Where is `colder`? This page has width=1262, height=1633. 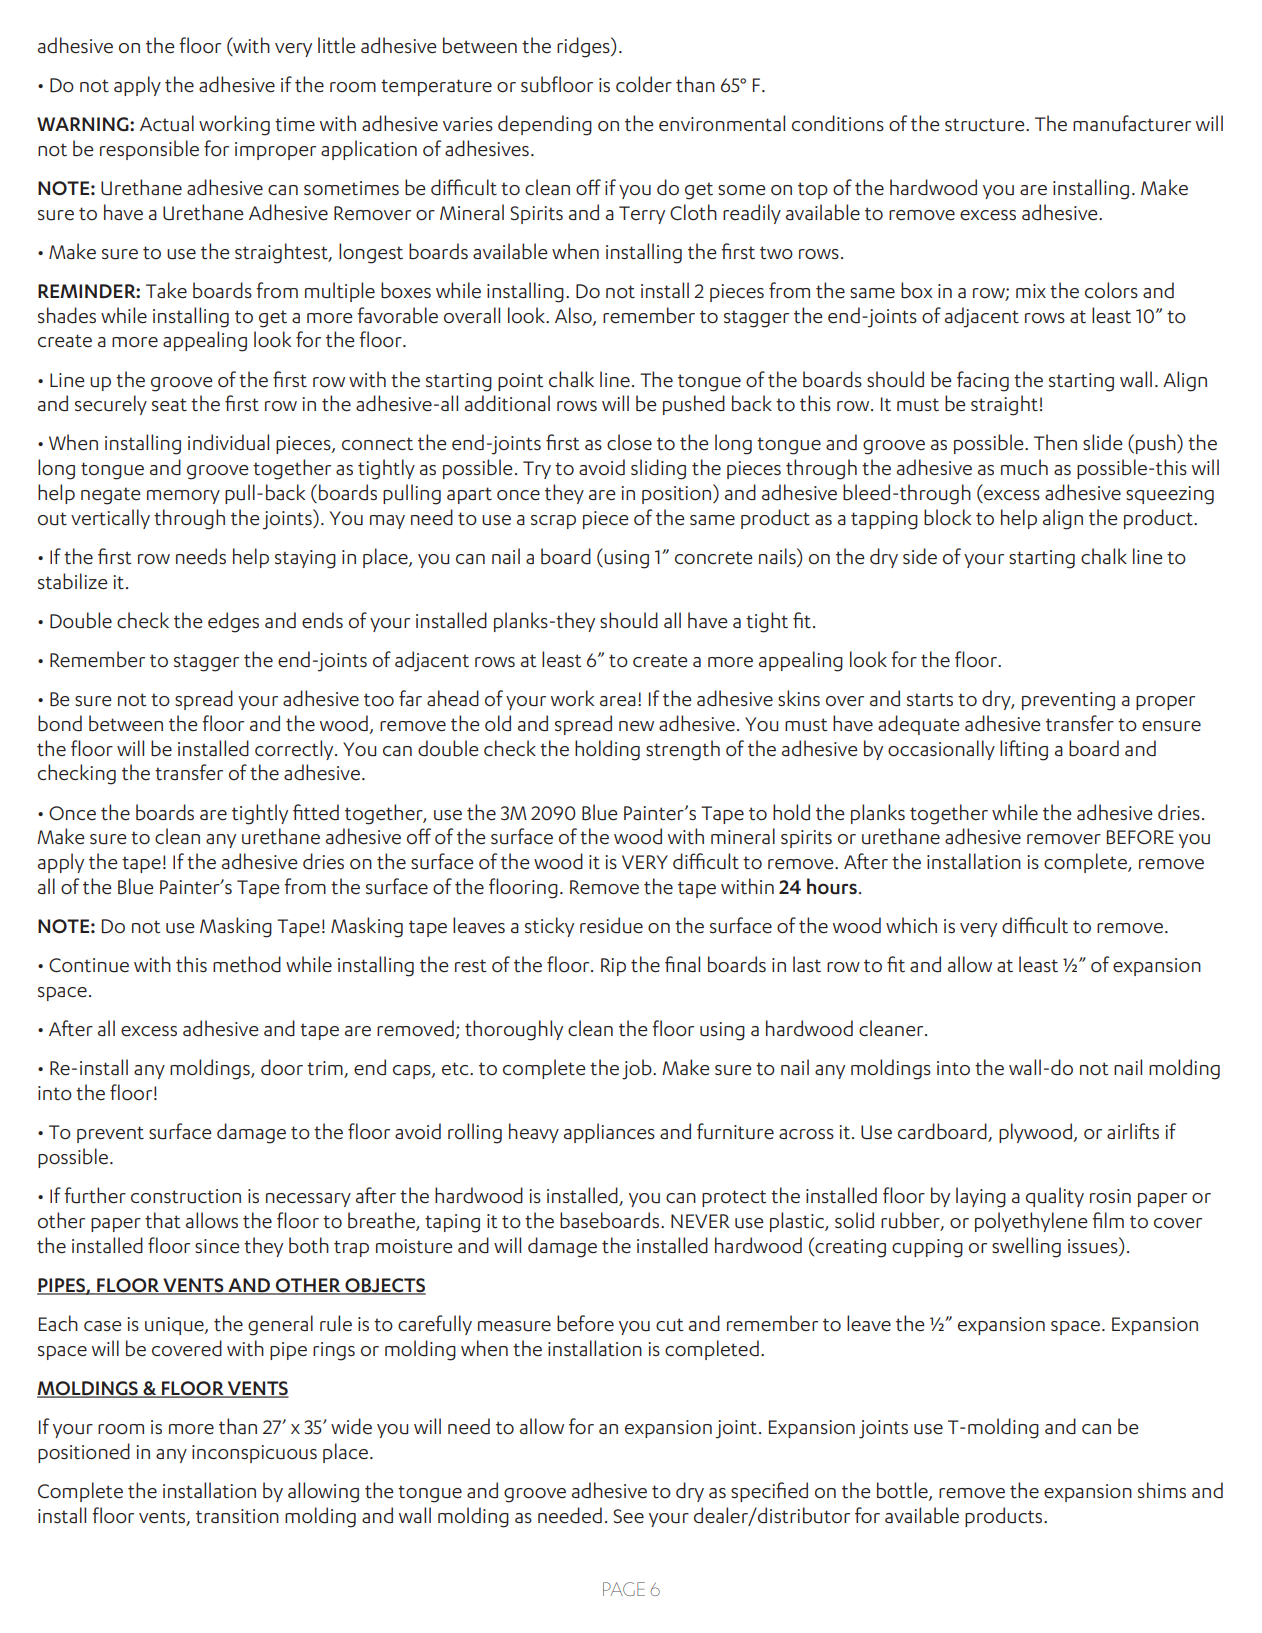
colder is located at coordinates (644, 84).
